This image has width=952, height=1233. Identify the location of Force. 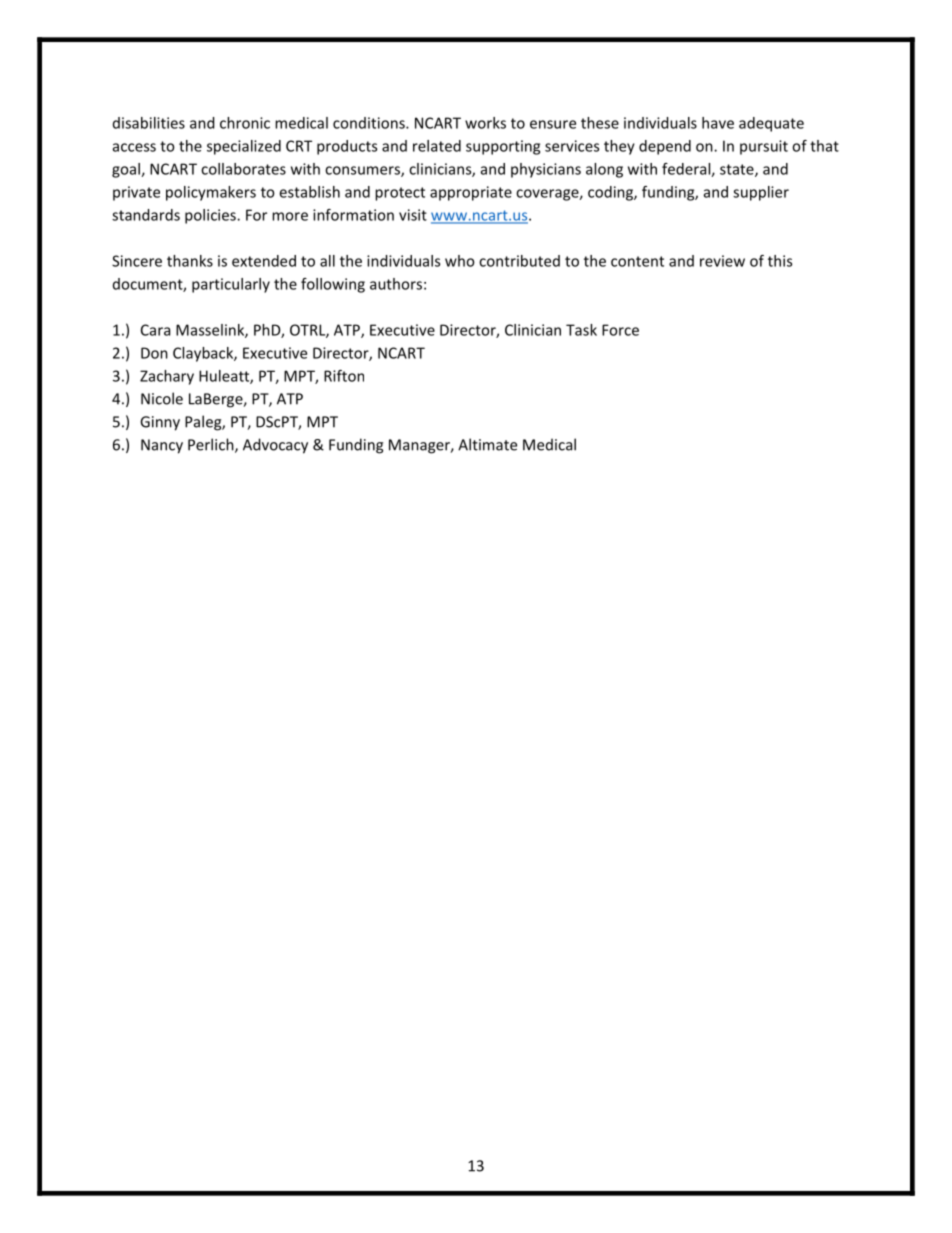
(620, 330).
